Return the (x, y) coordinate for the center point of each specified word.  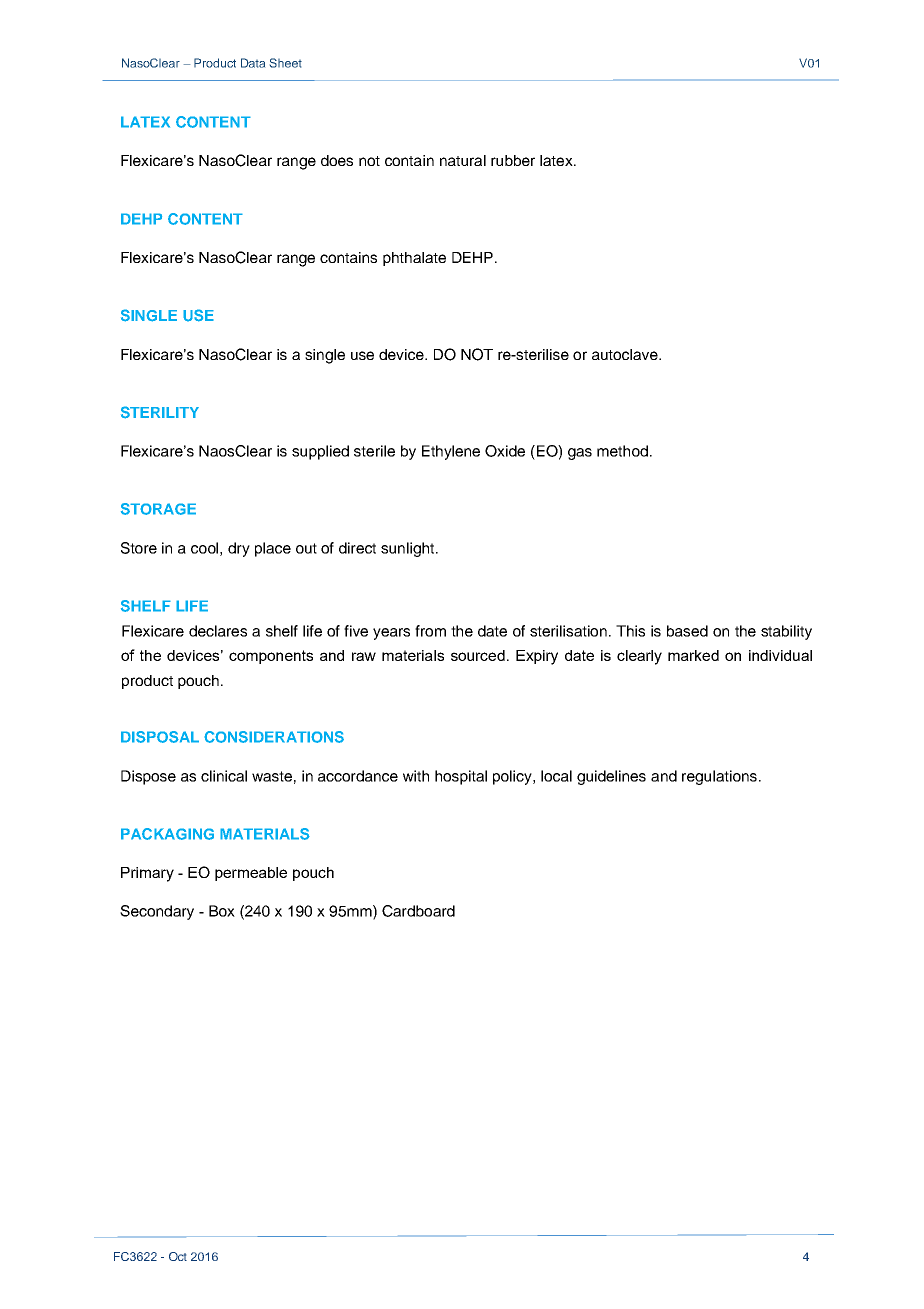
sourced (478, 655)
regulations (719, 777)
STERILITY (160, 412)
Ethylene (451, 452)
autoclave (626, 354)
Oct (178, 1256)
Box (222, 911)
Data (253, 63)
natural (463, 160)
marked (693, 655)
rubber (513, 160)
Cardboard (418, 911)
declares (218, 631)
